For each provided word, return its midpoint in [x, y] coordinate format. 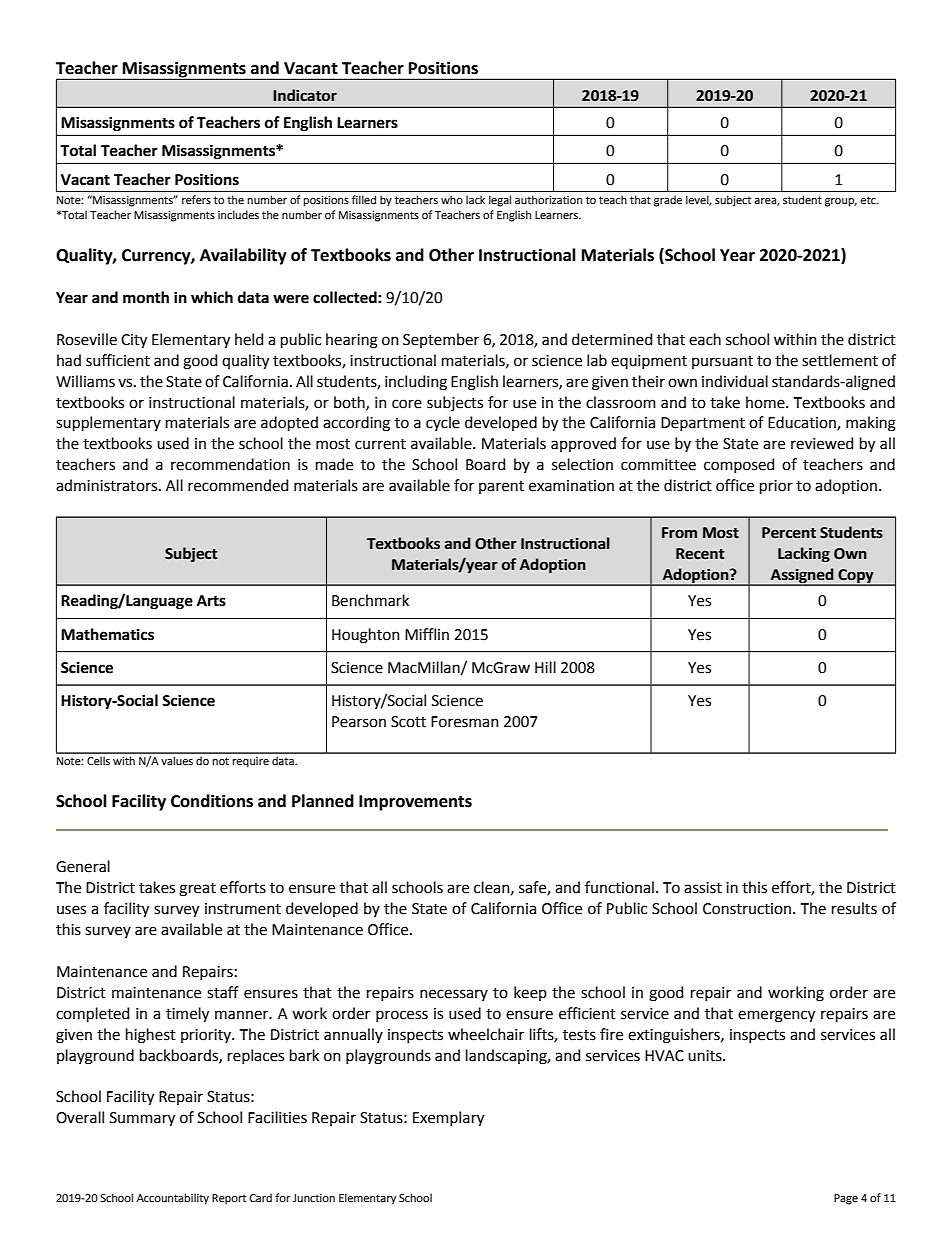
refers [196, 199]
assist [703, 888]
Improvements [415, 803]
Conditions [212, 801]
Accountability [173, 1199]
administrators [106, 485]
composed [739, 465]
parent [501, 487]
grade [668, 201]
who [452, 199]
